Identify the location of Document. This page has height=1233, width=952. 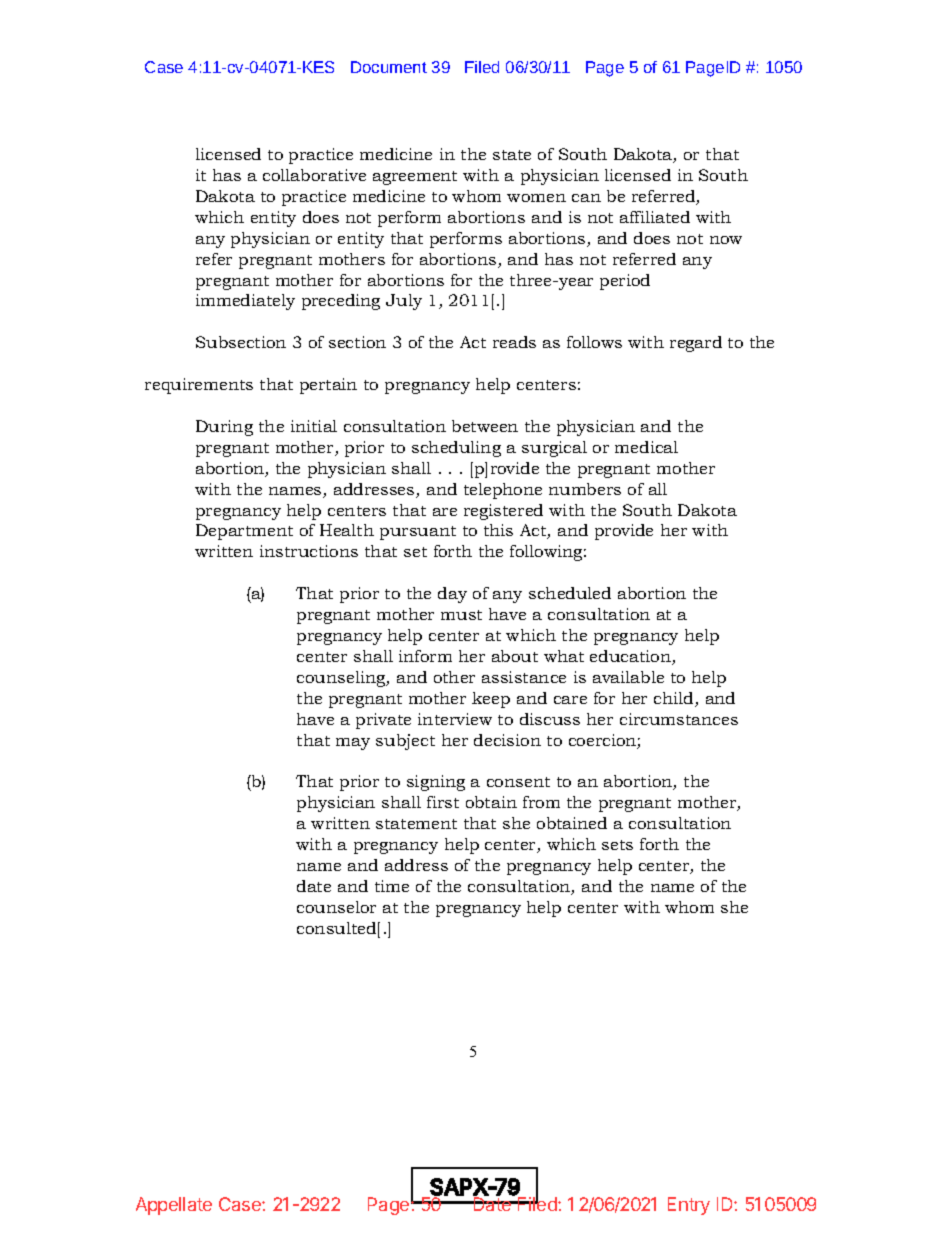
(389, 67).
